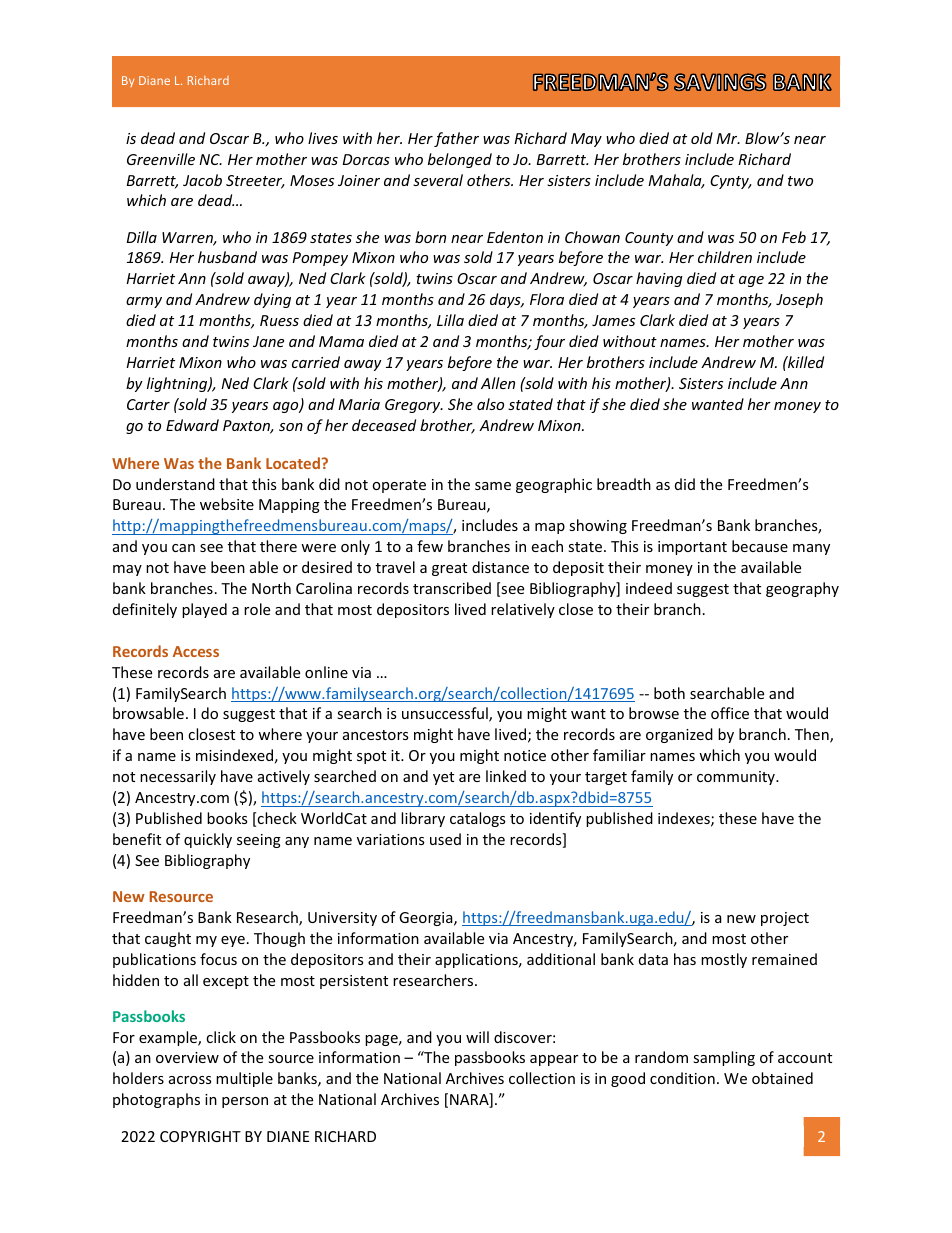  I want to click on will, so click(477, 1037).
